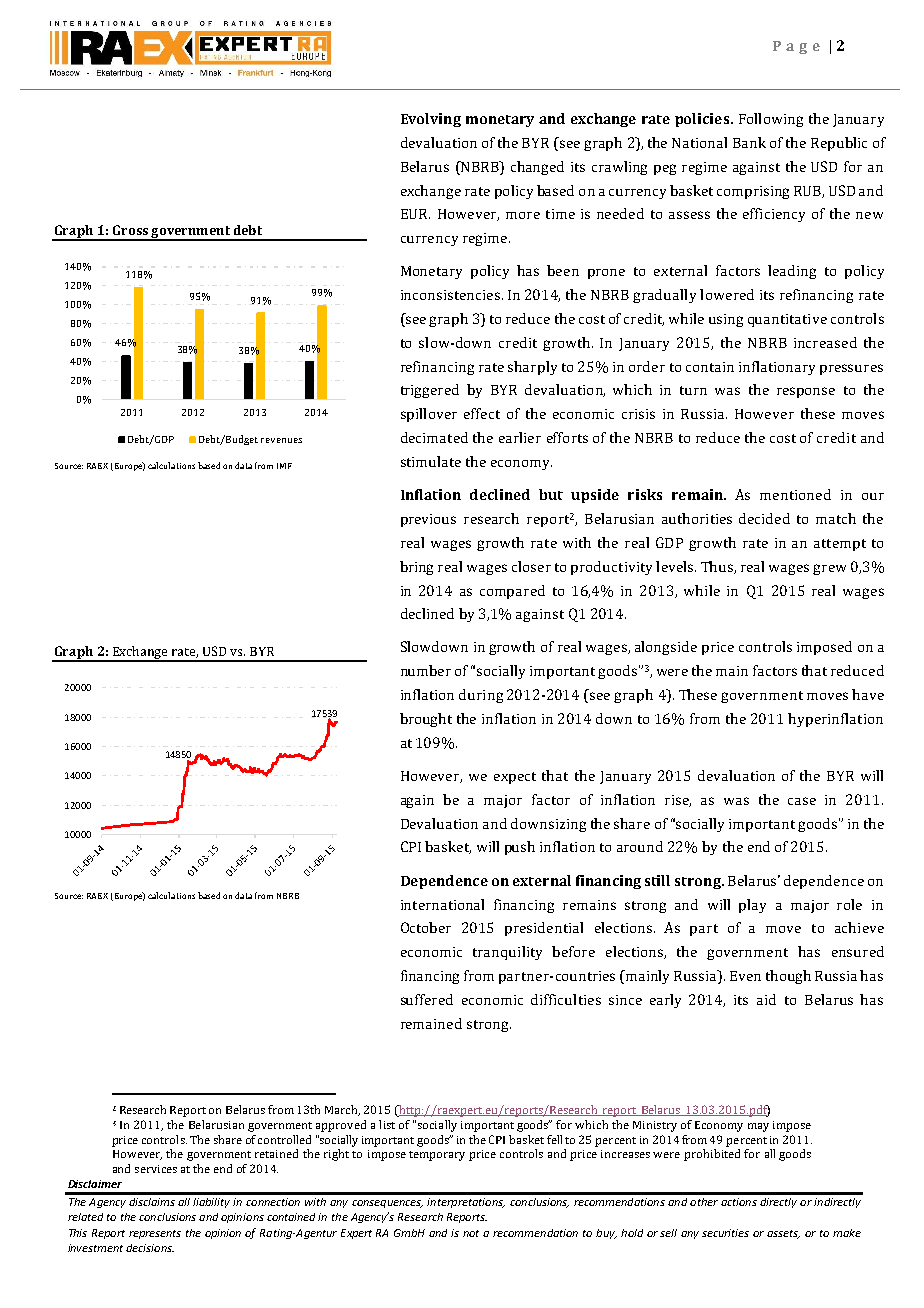  Describe the element at coordinates (431, 120) in the document. I see `Evolving` at that location.
